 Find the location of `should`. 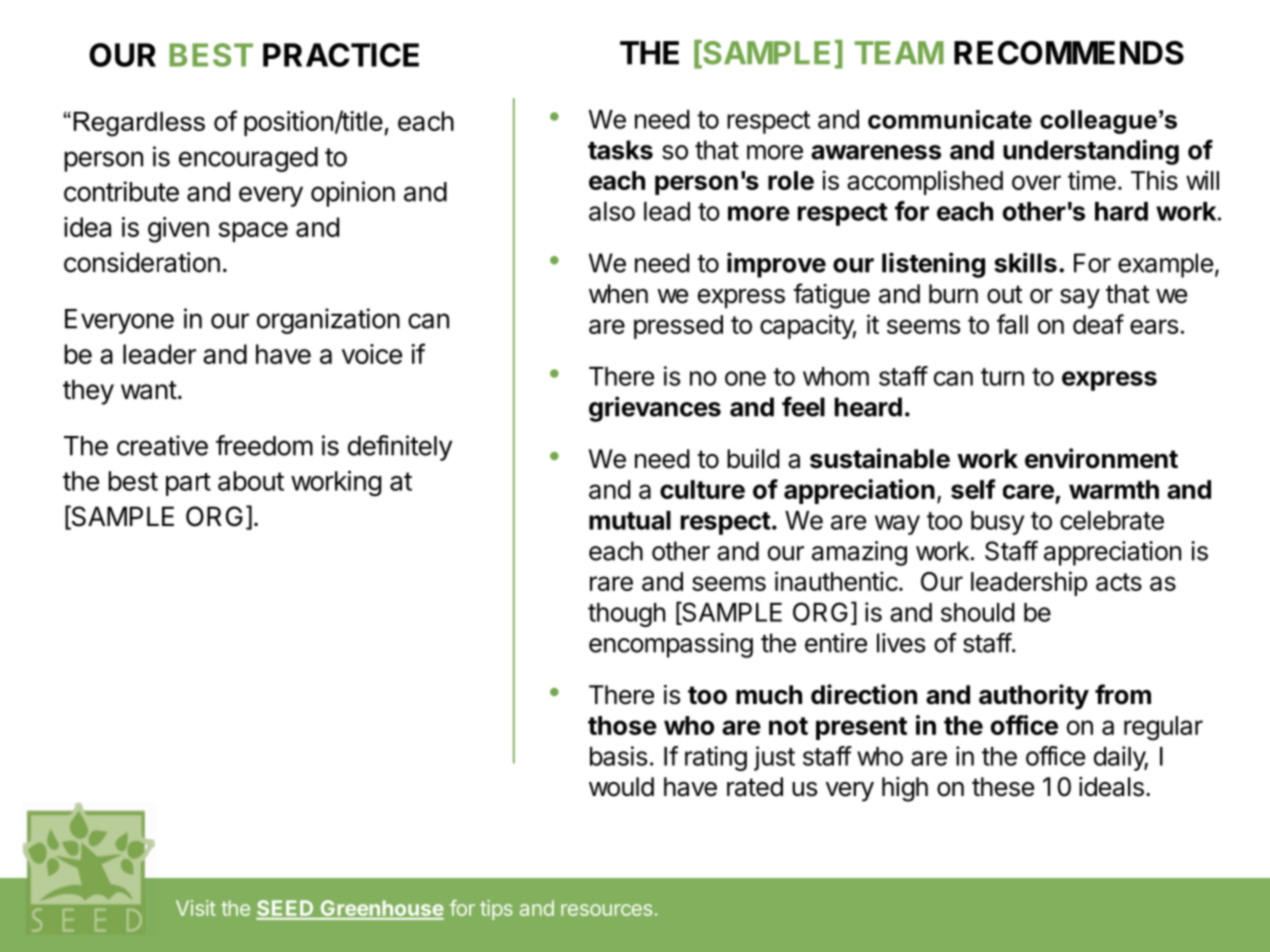

should is located at coordinates (978, 612).
